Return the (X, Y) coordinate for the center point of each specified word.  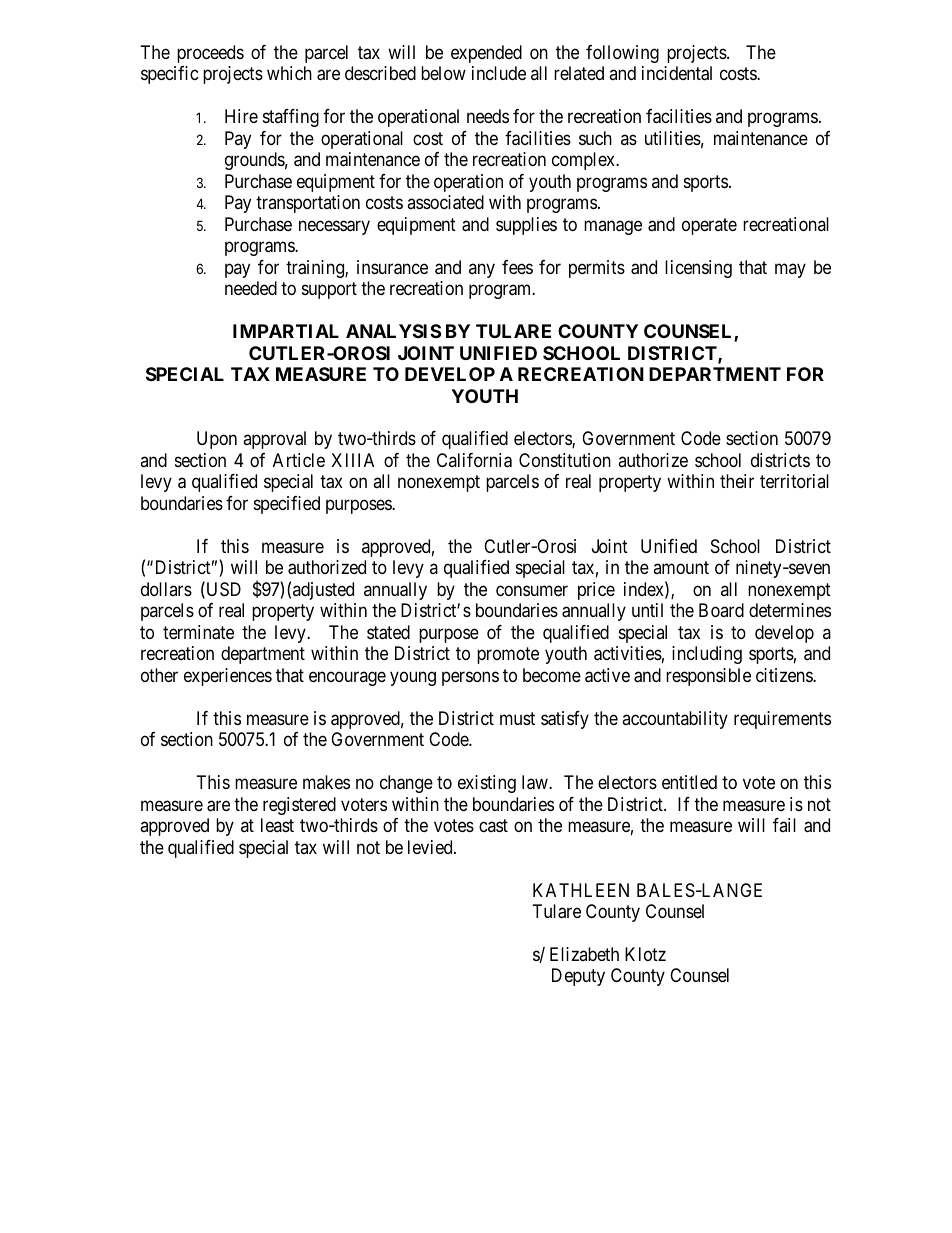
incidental (677, 73)
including (707, 655)
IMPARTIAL (286, 331)
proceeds (210, 54)
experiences (228, 677)
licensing (698, 269)
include (499, 73)
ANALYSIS (393, 331)
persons (470, 678)
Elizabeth (584, 954)
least (277, 825)
